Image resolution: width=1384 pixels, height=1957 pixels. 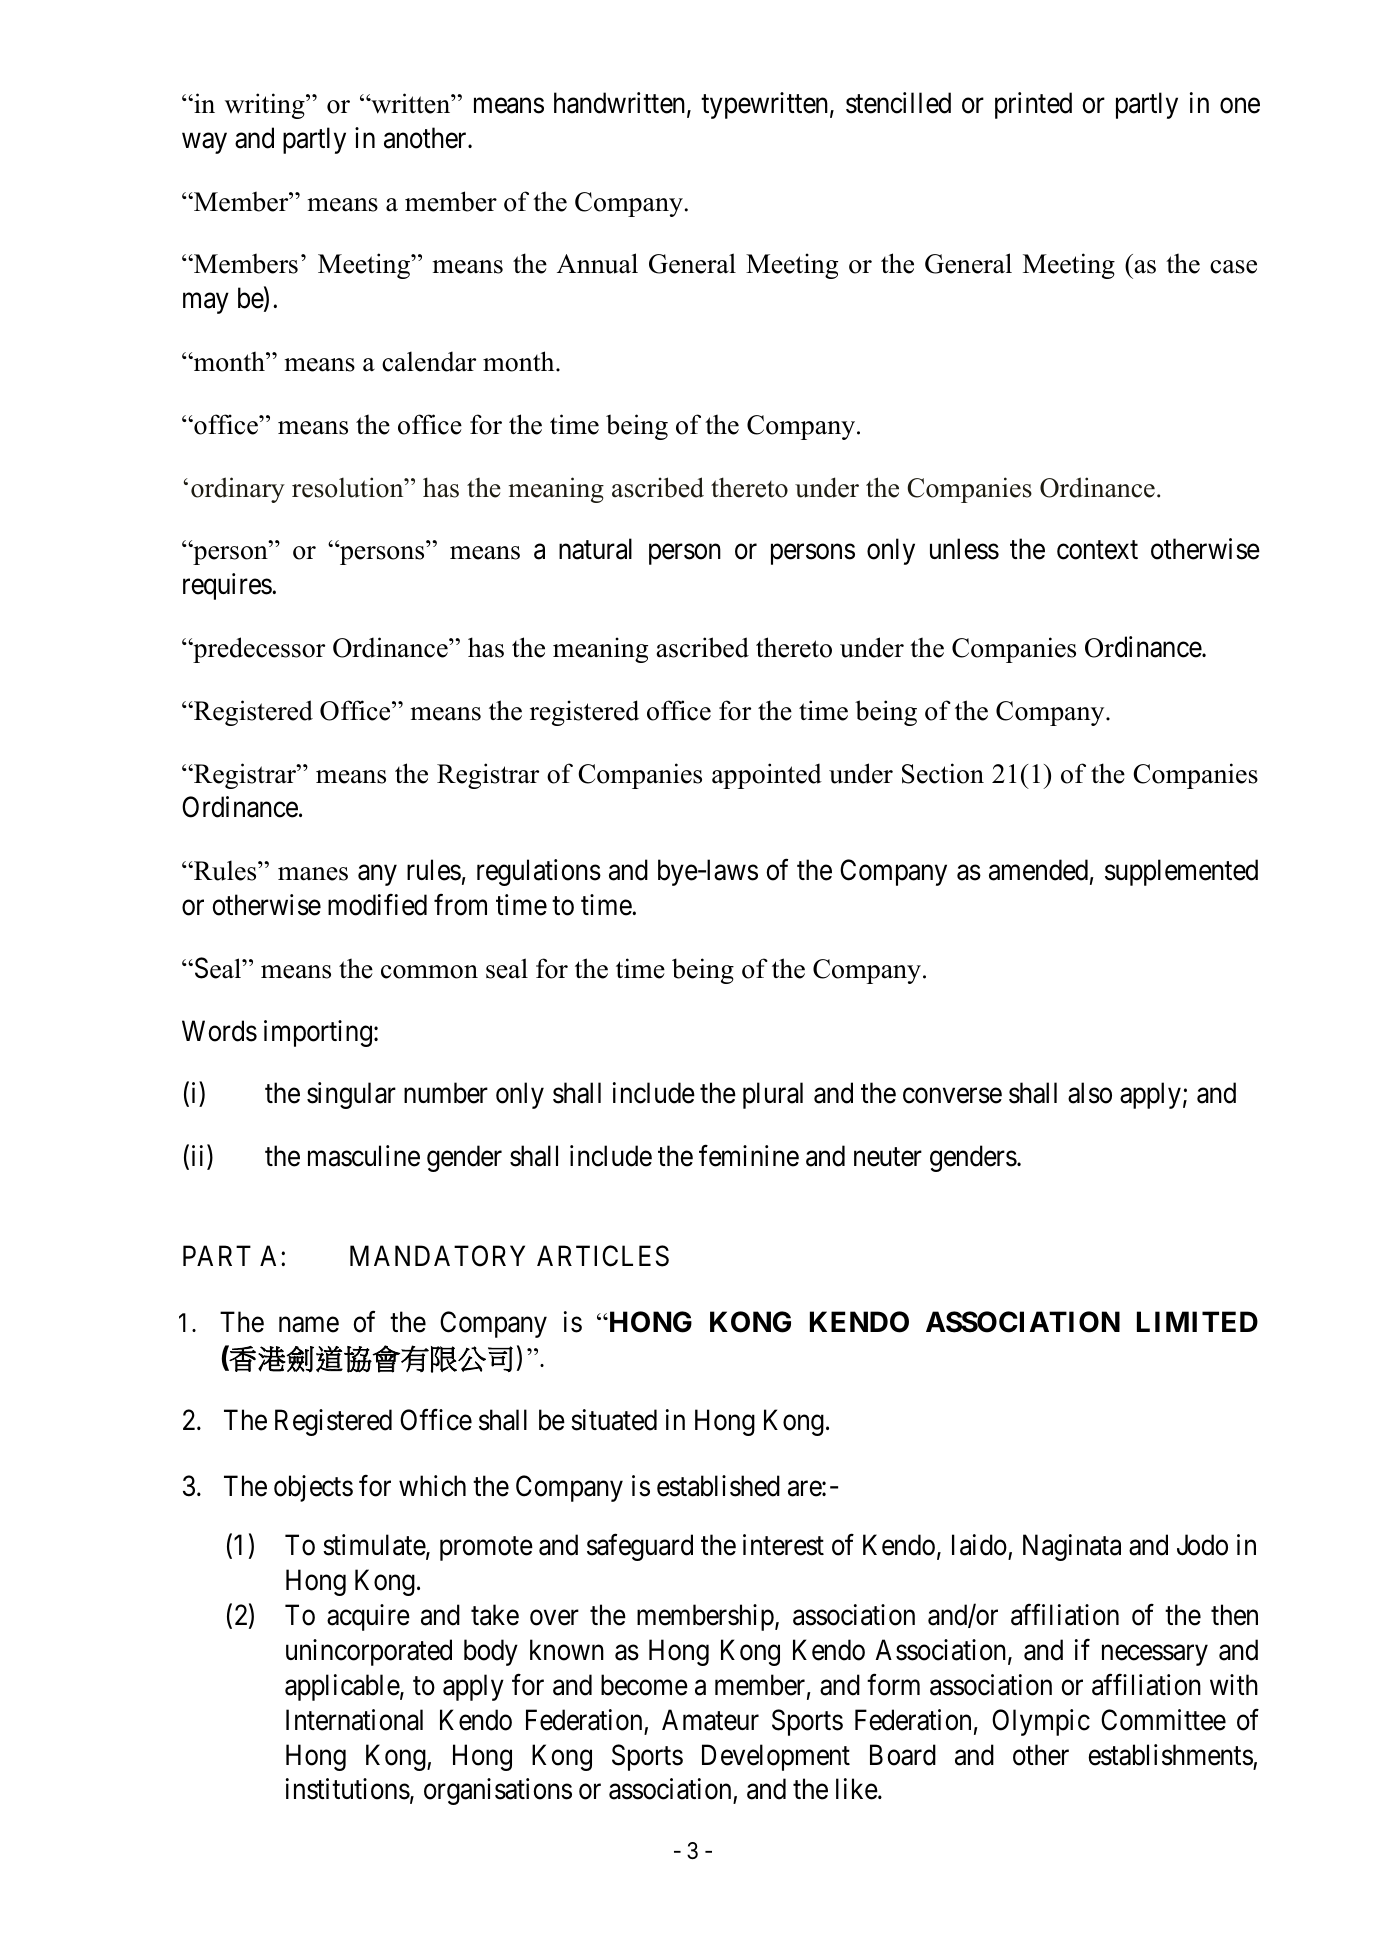 What do you see at coordinates (1197, 1321) in the document?
I see `LIMITED` at bounding box center [1197, 1321].
